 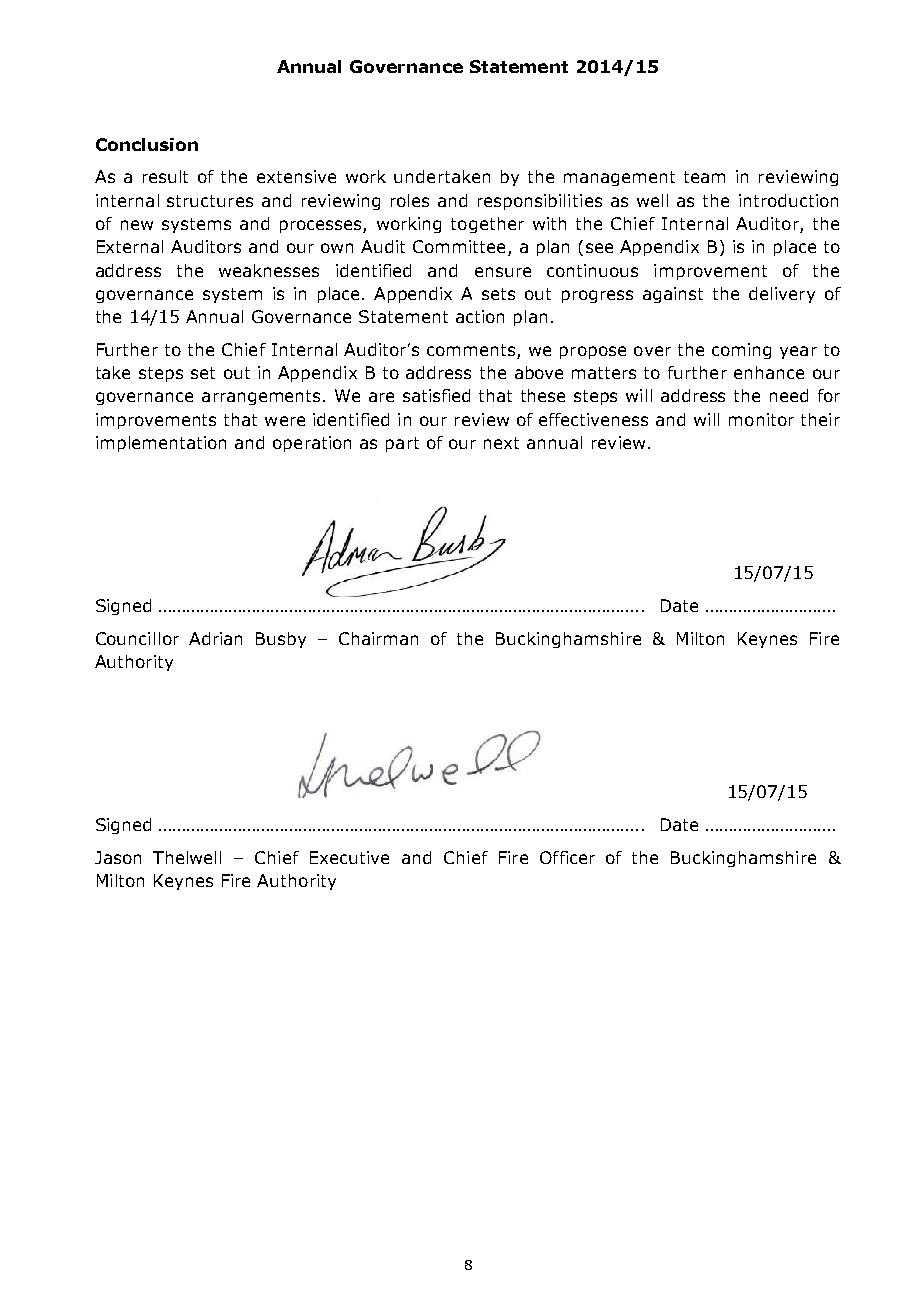 I want to click on roles, so click(x=410, y=200).
